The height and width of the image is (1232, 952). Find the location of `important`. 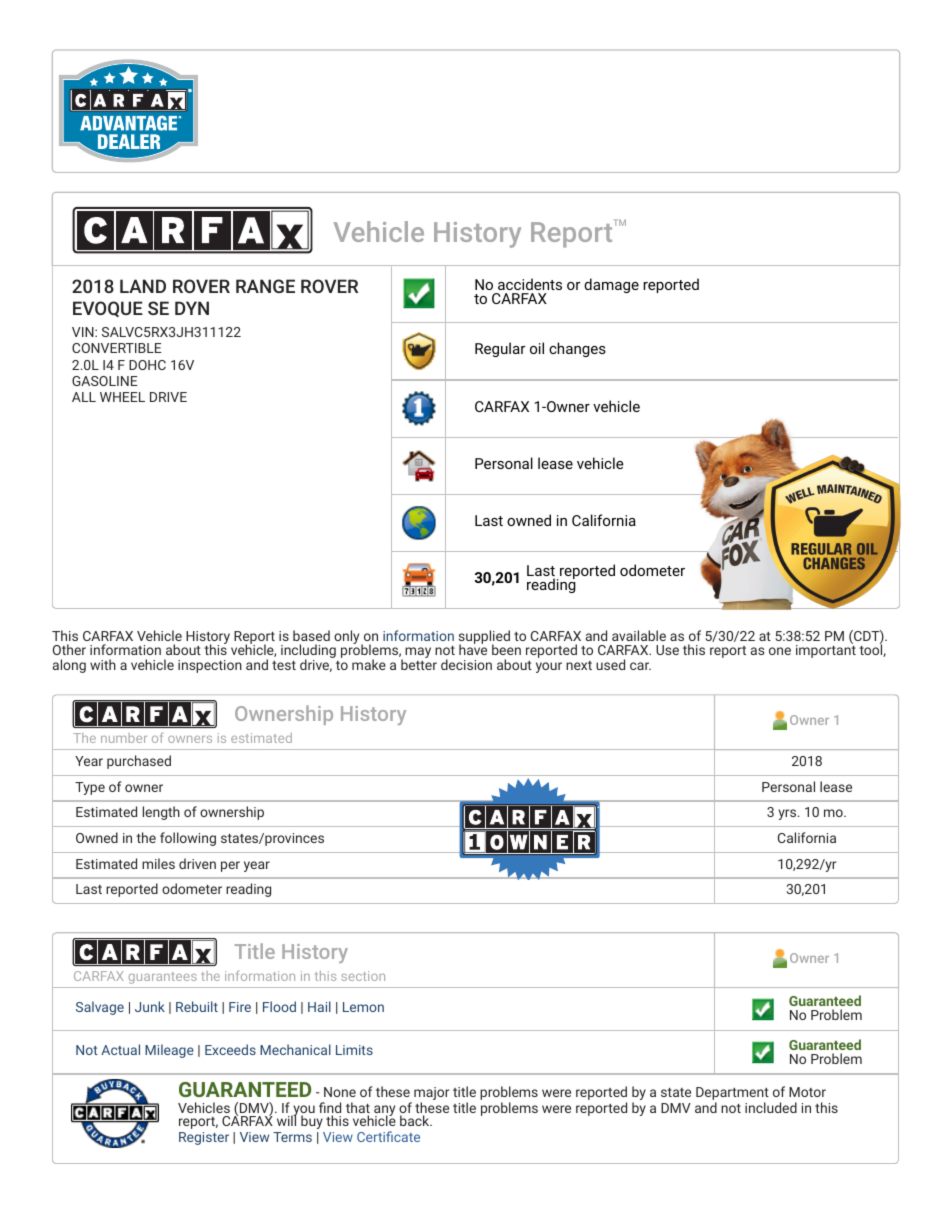

important is located at coordinates (826, 650).
